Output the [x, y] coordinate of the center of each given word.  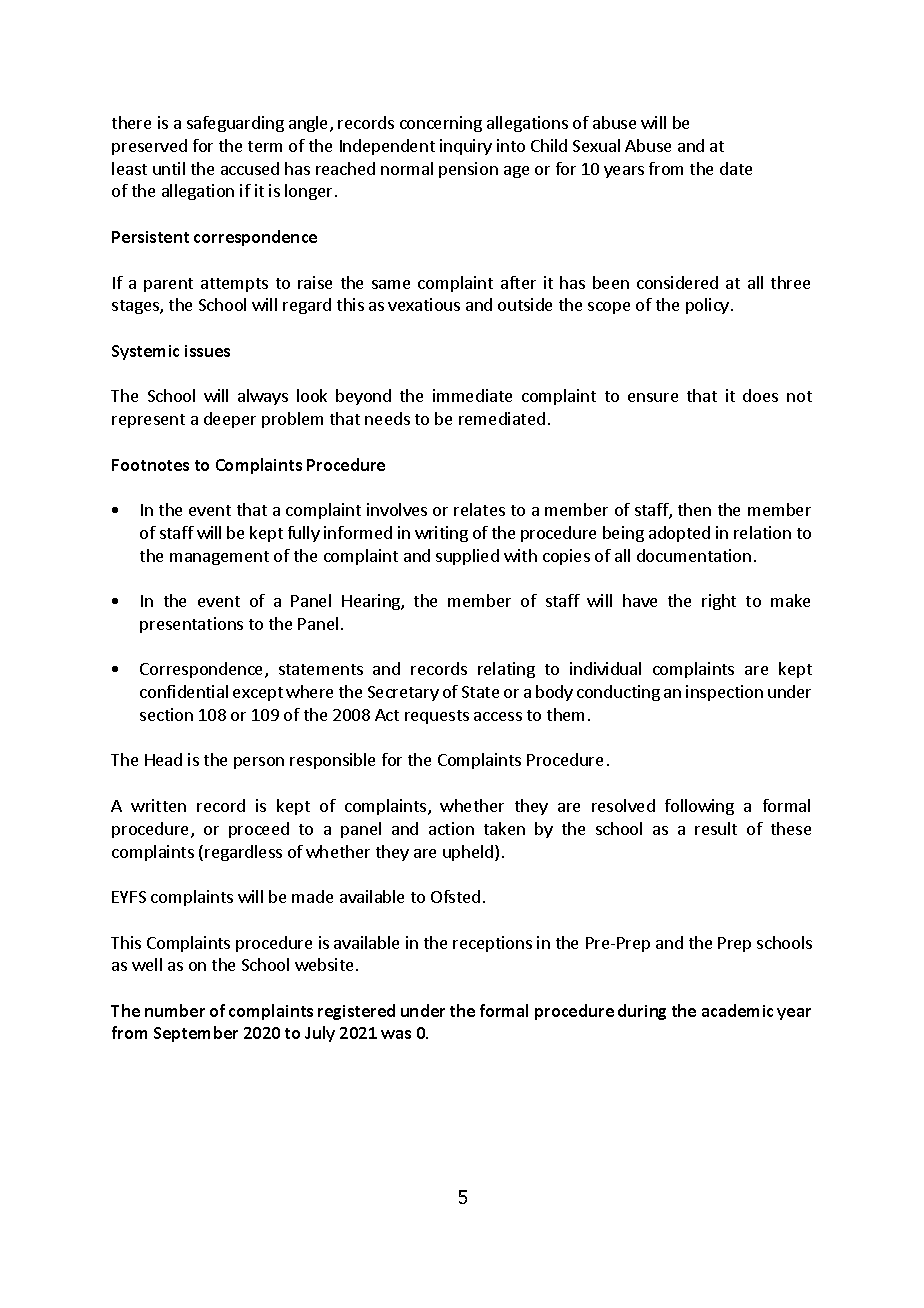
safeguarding [235, 124]
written [158, 805]
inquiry [466, 147]
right [719, 602]
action [451, 828]
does [760, 395]
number [175, 1010]
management [219, 558]
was [396, 1034]
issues [207, 351]
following [699, 807]
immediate [472, 395]
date [736, 168]
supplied [467, 557]
